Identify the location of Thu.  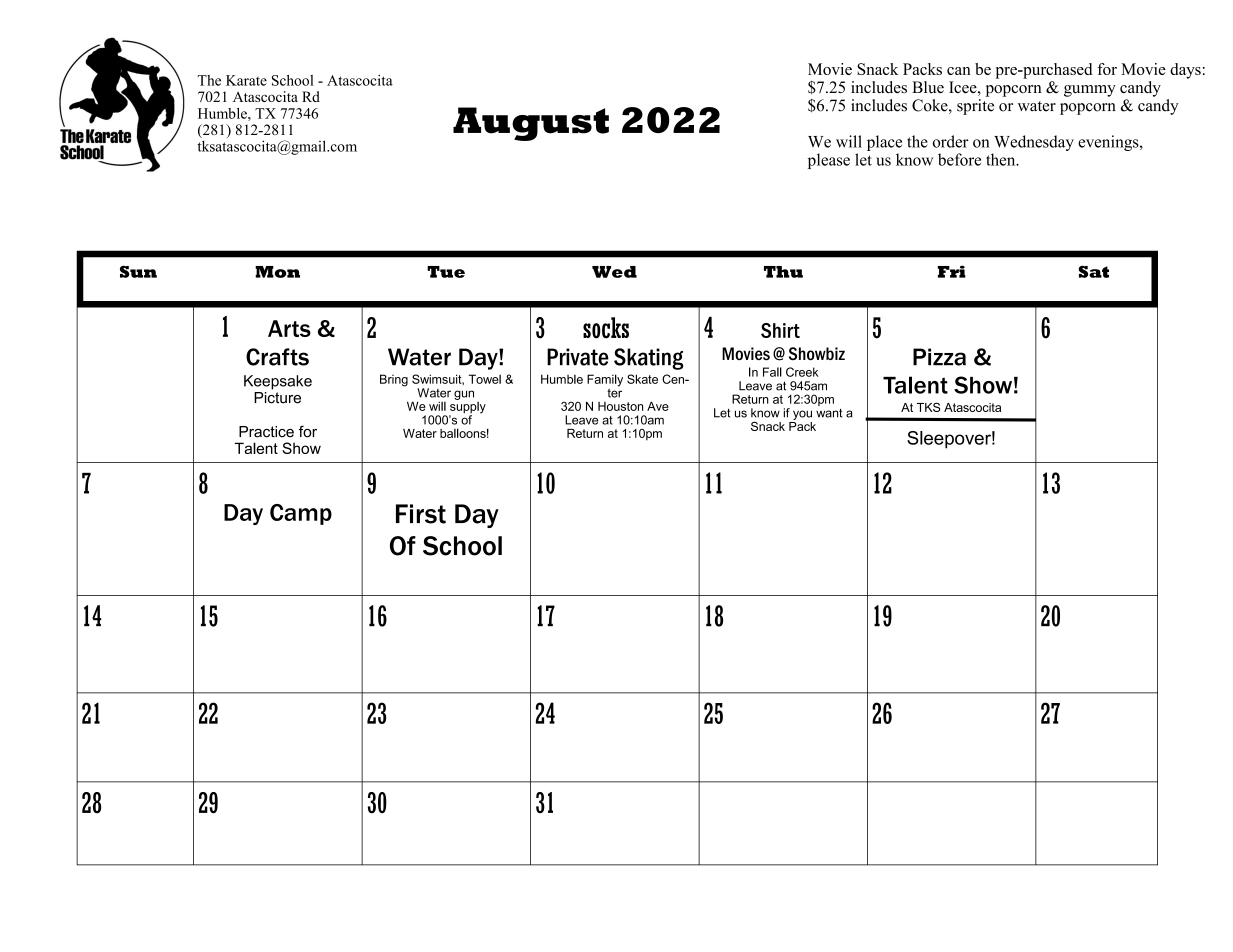
(783, 272).
